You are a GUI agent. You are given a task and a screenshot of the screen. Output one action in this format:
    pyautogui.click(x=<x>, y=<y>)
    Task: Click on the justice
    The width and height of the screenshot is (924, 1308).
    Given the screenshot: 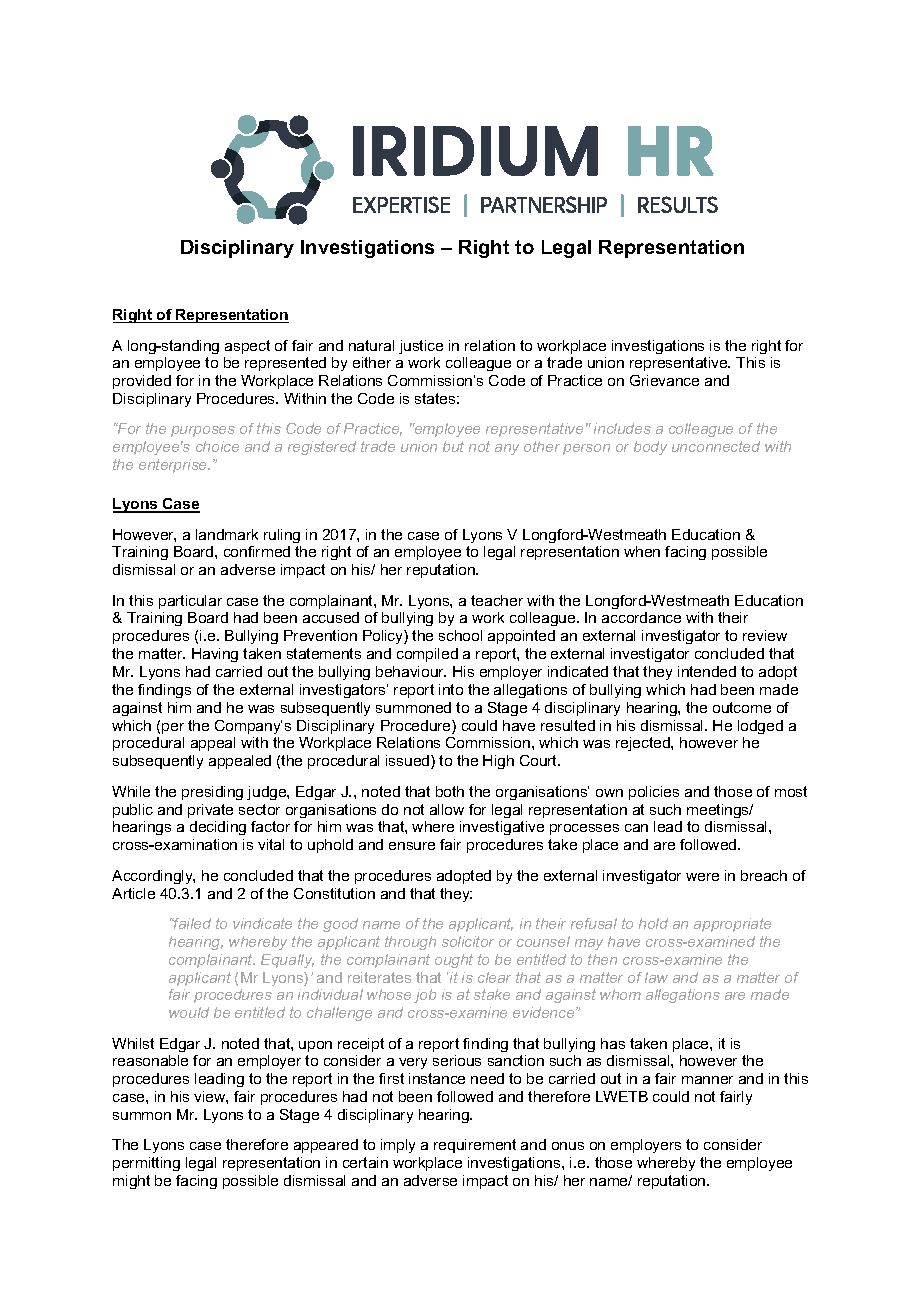 What is the action you would take?
    pyautogui.click(x=421, y=347)
